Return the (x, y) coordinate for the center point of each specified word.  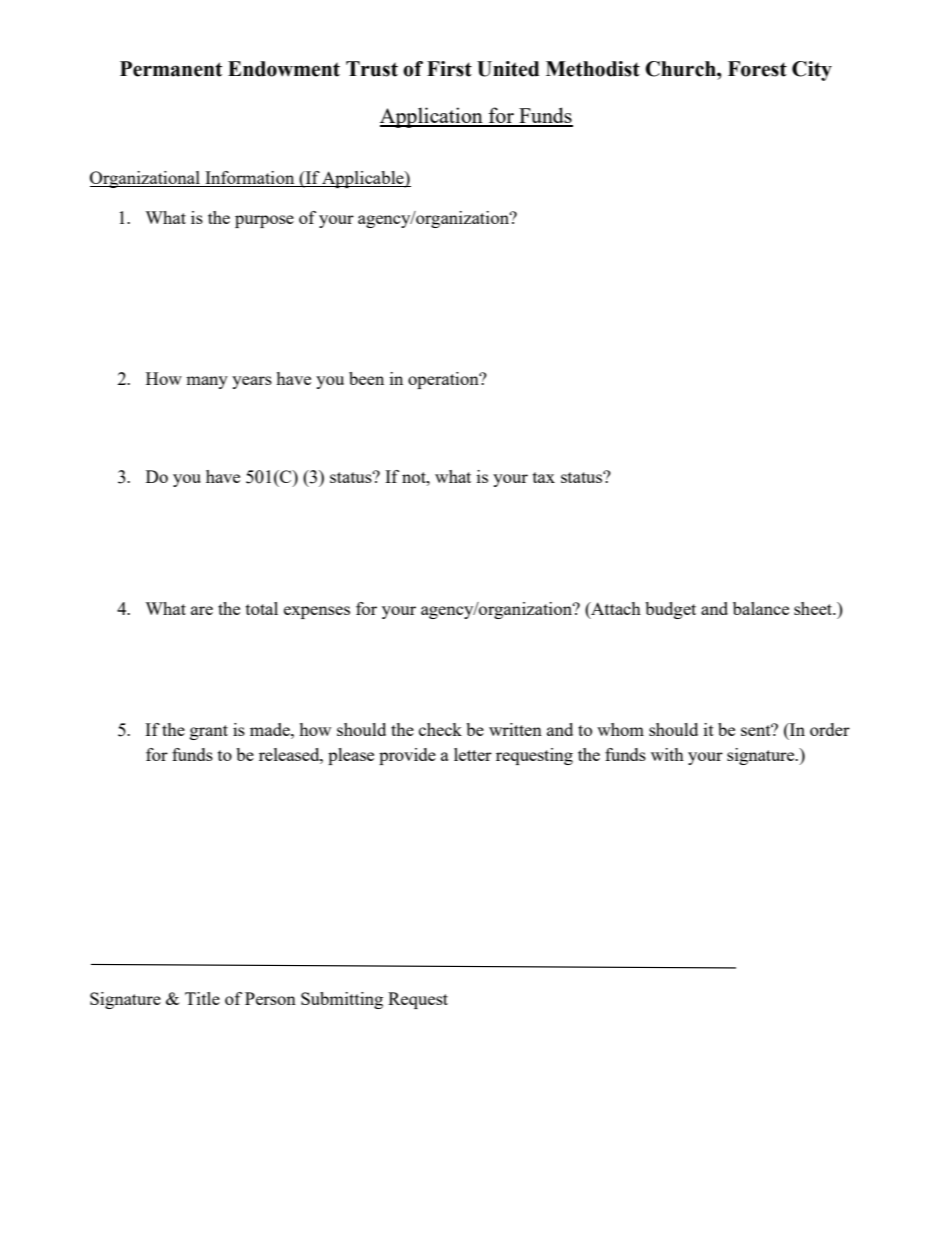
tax (544, 477)
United (508, 69)
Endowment (284, 69)
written (515, 729)
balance (761, 608)
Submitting (342, 1000)
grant (209, 732)
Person (270, 998)
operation (444, 380)
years (252, 382)
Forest (757, 69)
